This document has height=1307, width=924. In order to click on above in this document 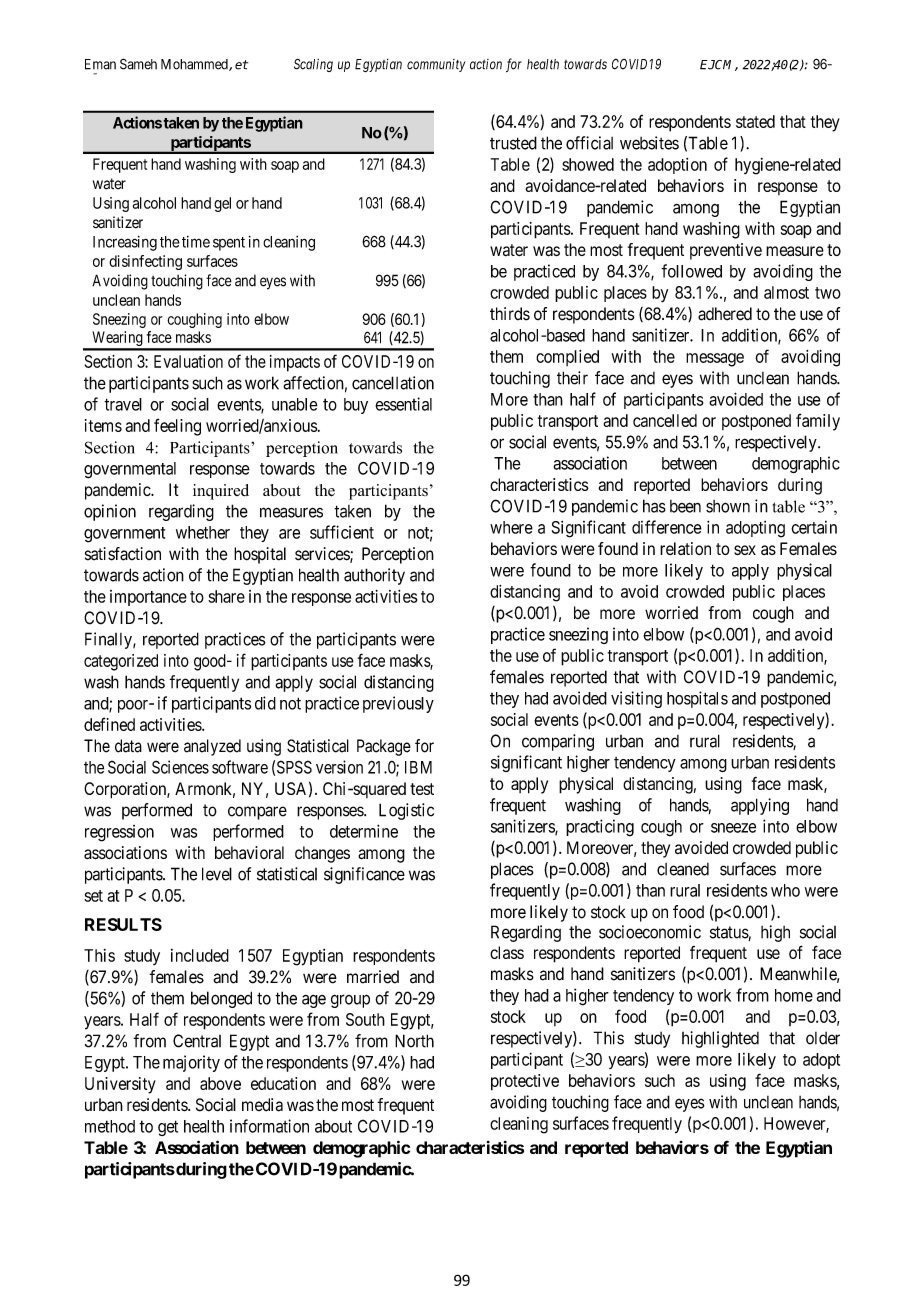, I will do `click(220, 1083)`.
